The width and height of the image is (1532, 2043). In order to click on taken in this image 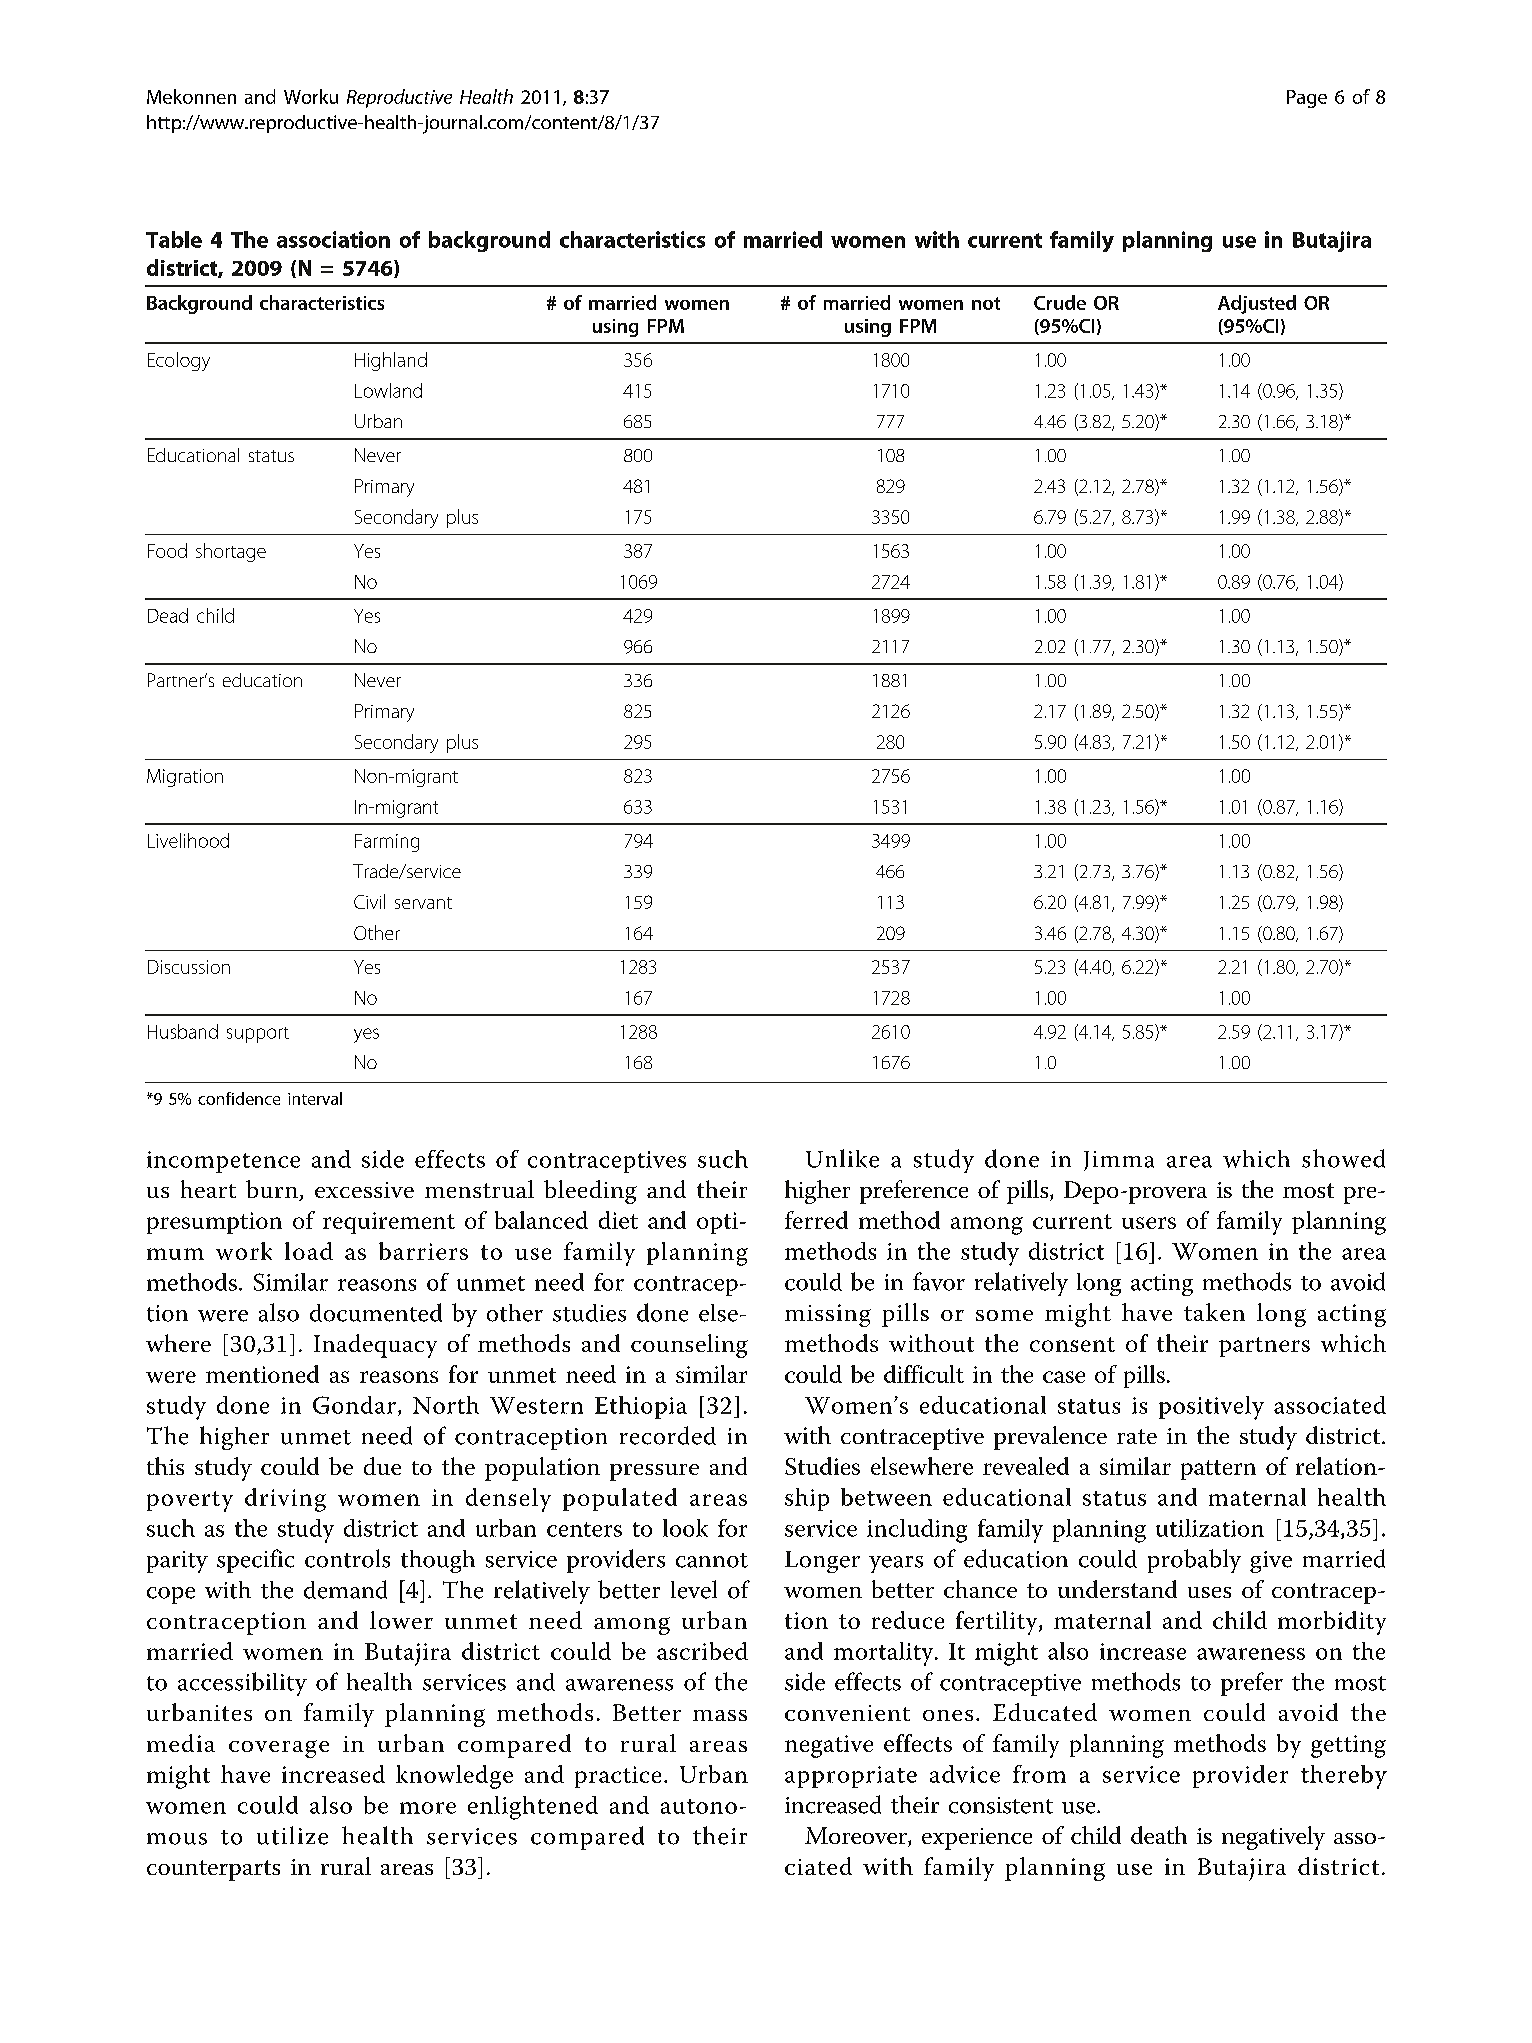, I will do `click(1214, 1312)`.
